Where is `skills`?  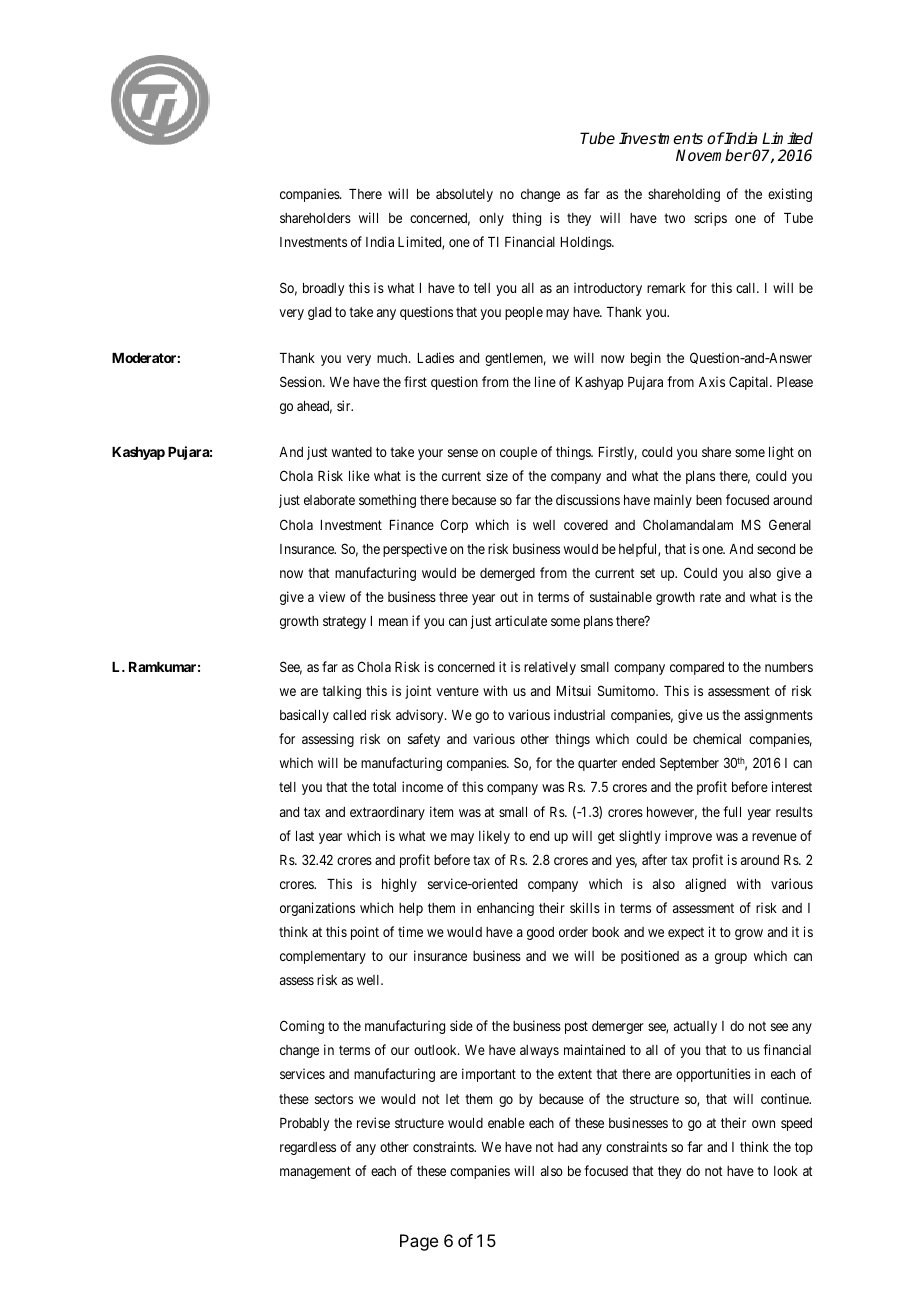 skills is located at coordinates (585, 907).
